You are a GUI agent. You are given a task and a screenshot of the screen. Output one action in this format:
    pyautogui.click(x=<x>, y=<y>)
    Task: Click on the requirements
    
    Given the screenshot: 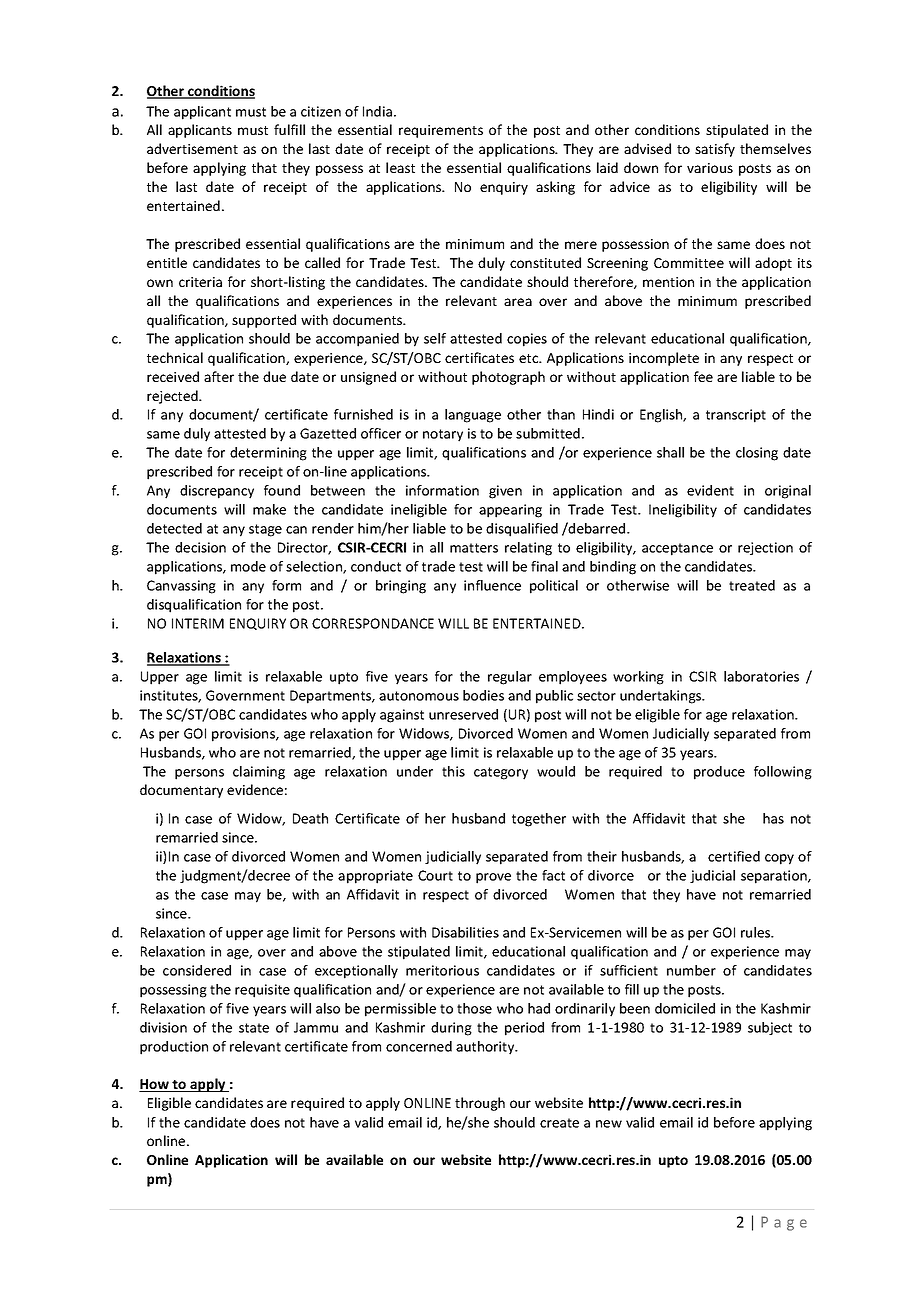 What is the action you would take?
    pyautogui.click(x=441, y=131)
